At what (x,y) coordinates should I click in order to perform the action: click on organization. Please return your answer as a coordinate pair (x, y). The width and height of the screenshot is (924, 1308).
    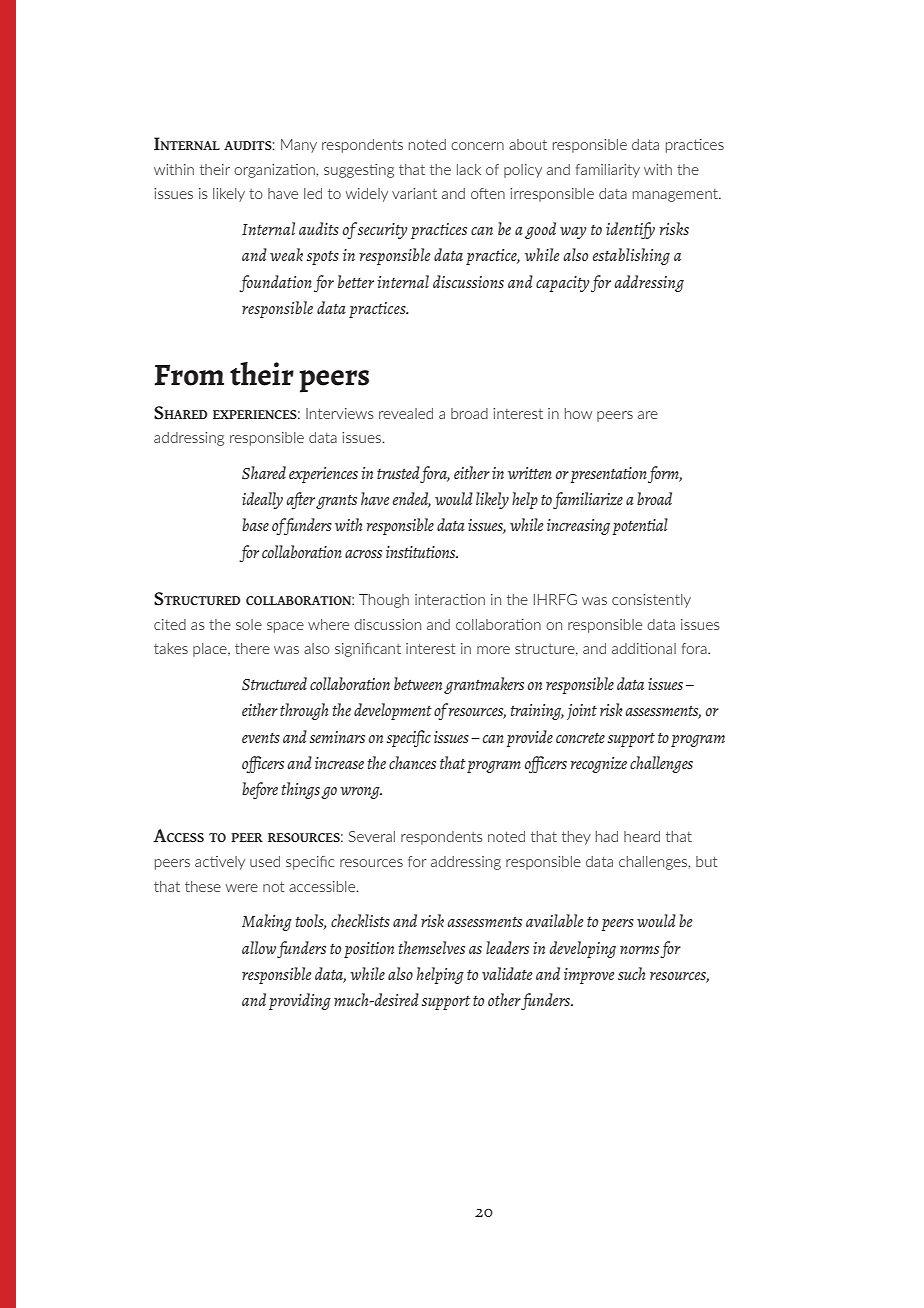
    Looking at the image, I should click on (275, 171).
